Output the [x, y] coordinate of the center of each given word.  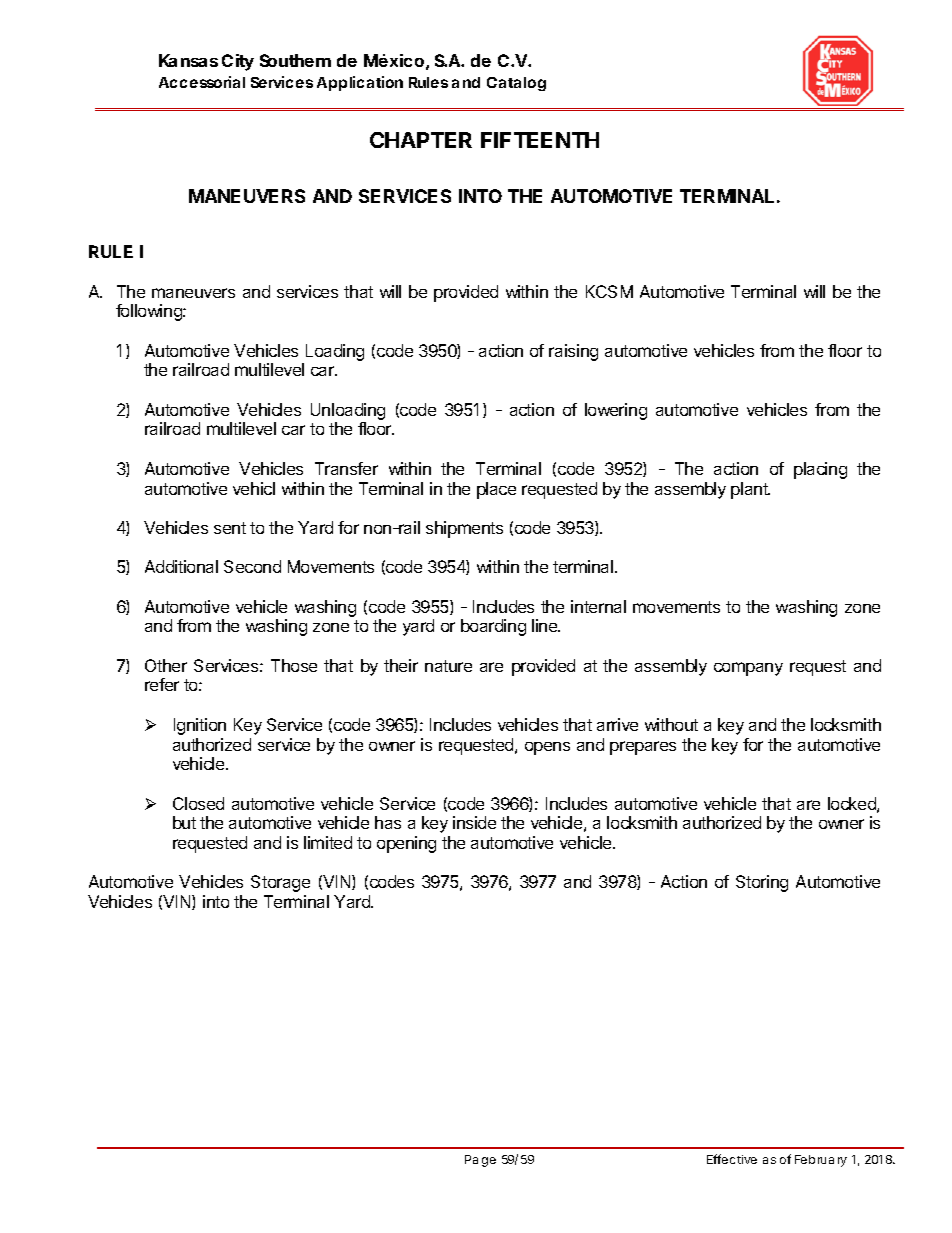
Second [252, 566]
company [748, 669]
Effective [732, 1159]
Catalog [516, 84]
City [238, 62]
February [821, 1161]
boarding [493, 627]
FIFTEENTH [540, 140]
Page [480, 1161]
